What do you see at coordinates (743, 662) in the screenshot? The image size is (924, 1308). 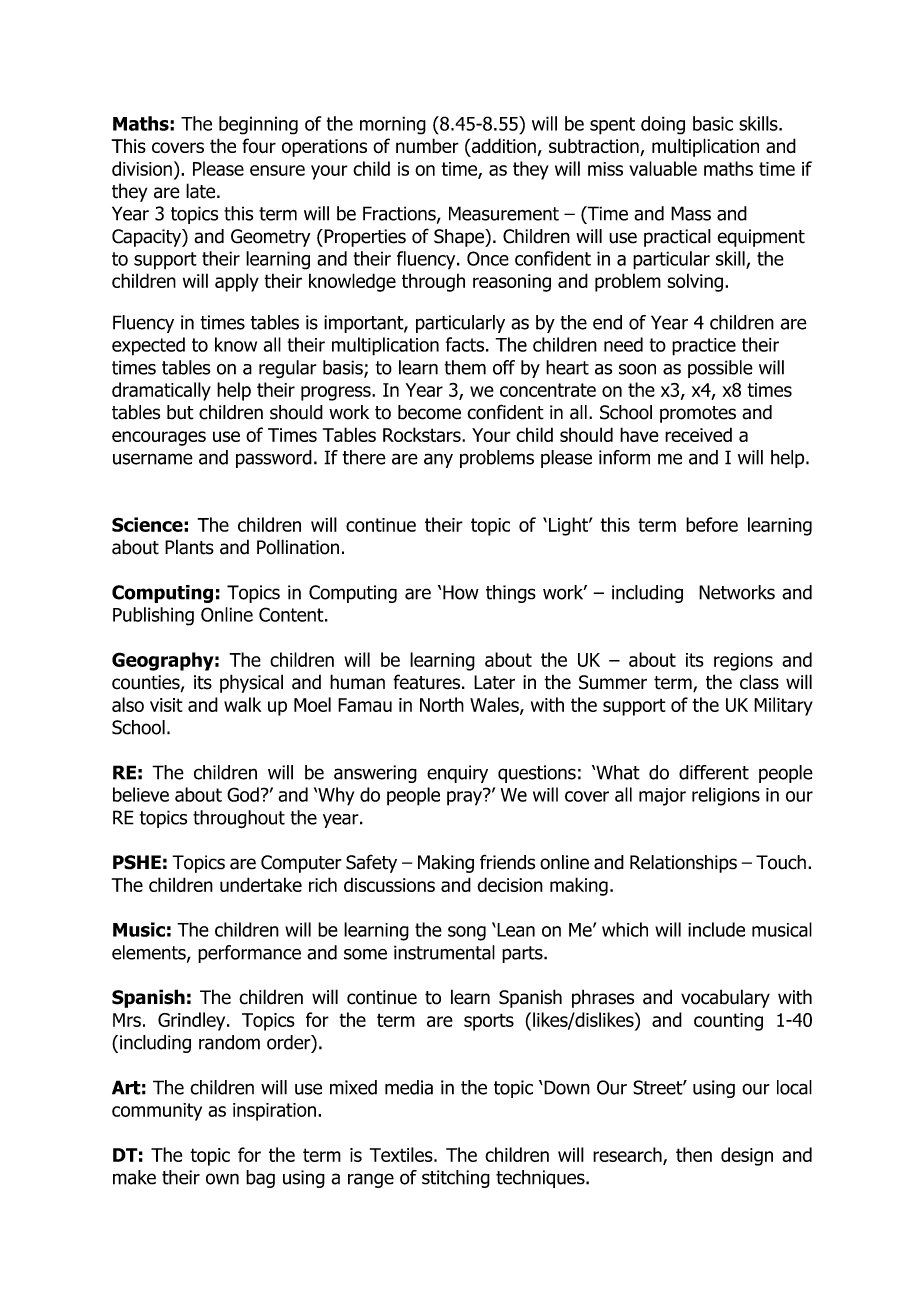 I see `regions` at bounding box center [743, 662].
